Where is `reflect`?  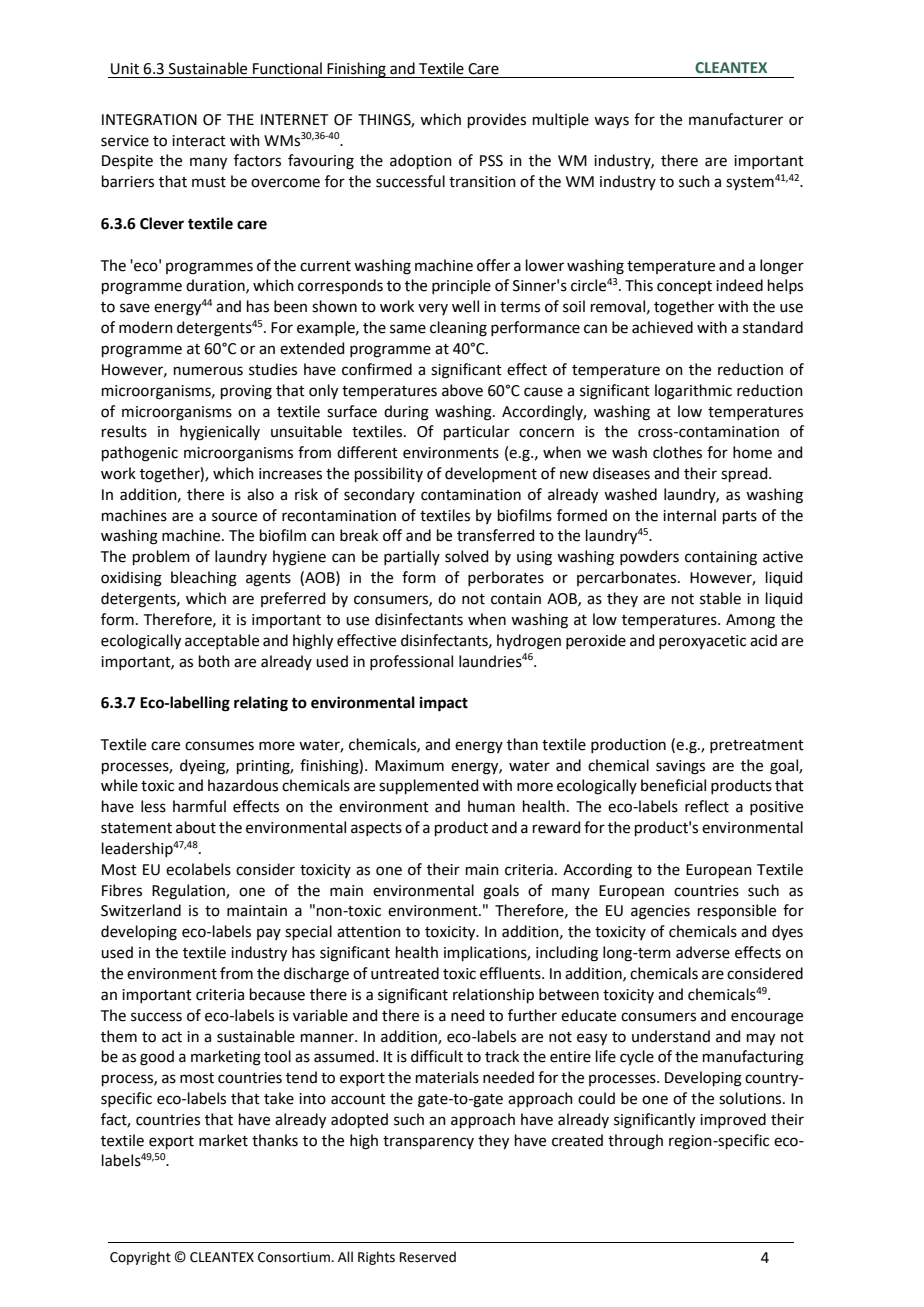 reflect is located at coordinates (707, 806).
